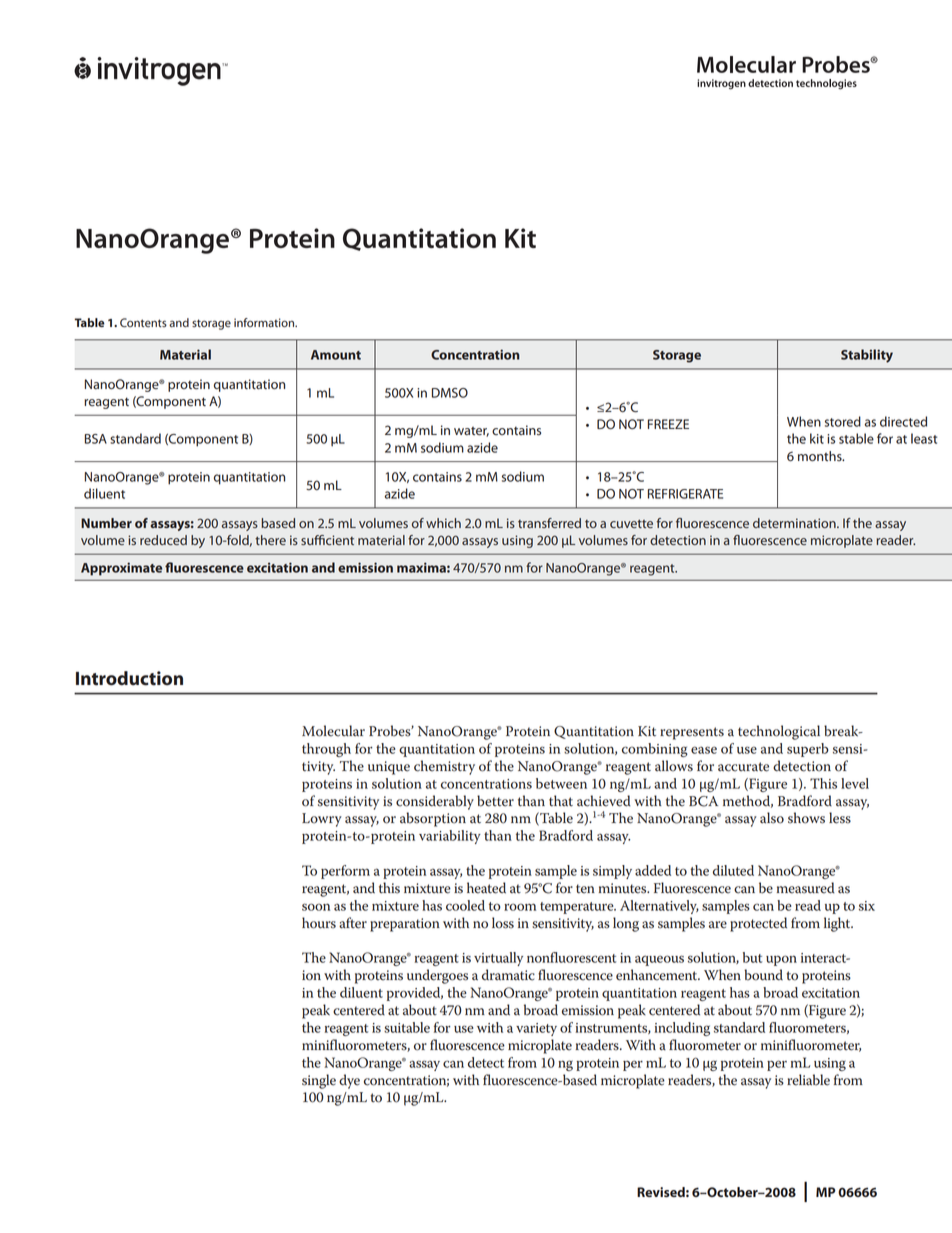 This document has height=1233, width=952. I want to click on months, so click(821, 456).
